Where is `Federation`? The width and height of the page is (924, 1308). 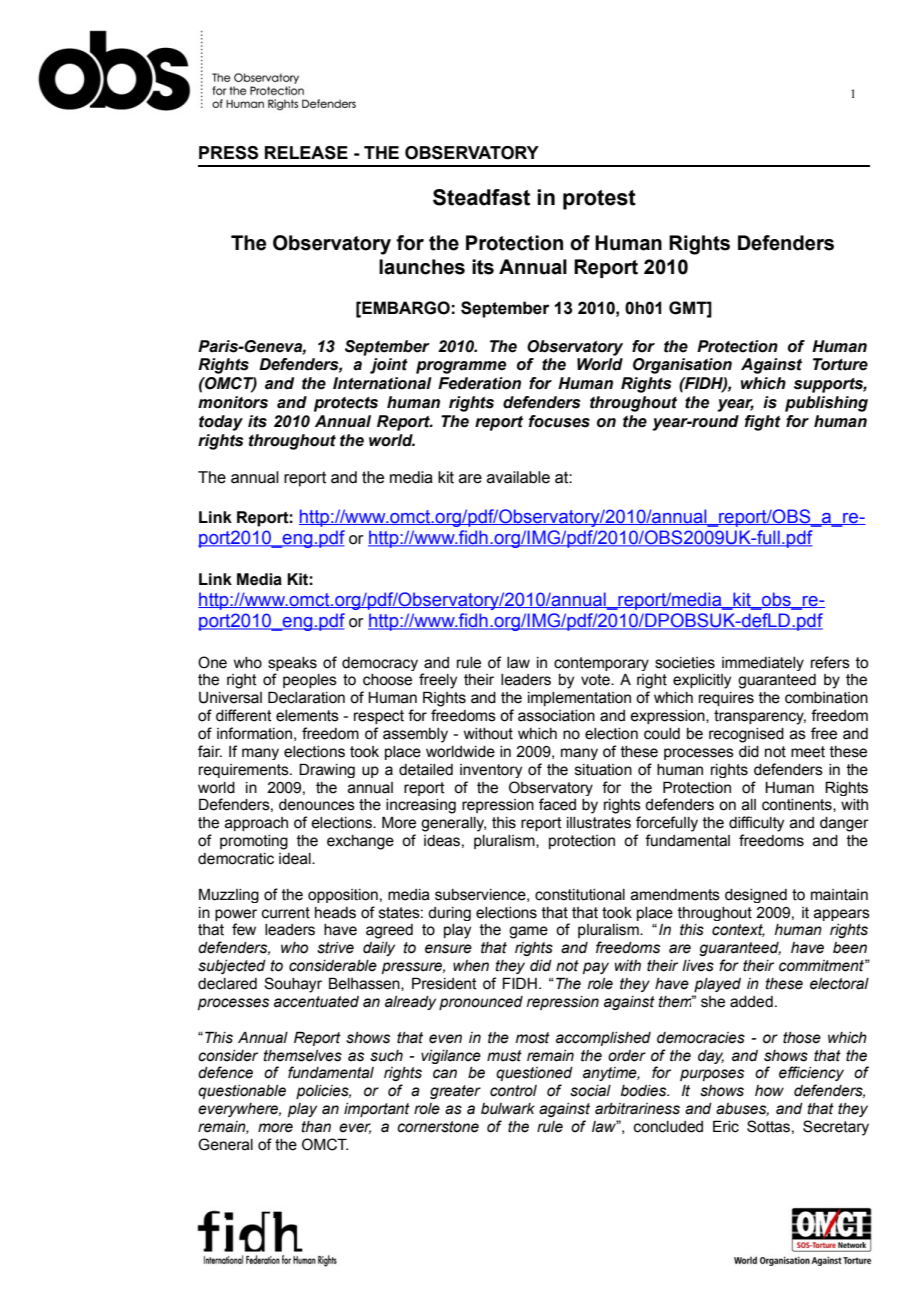 Federation is located at coordinates (479, 383).
